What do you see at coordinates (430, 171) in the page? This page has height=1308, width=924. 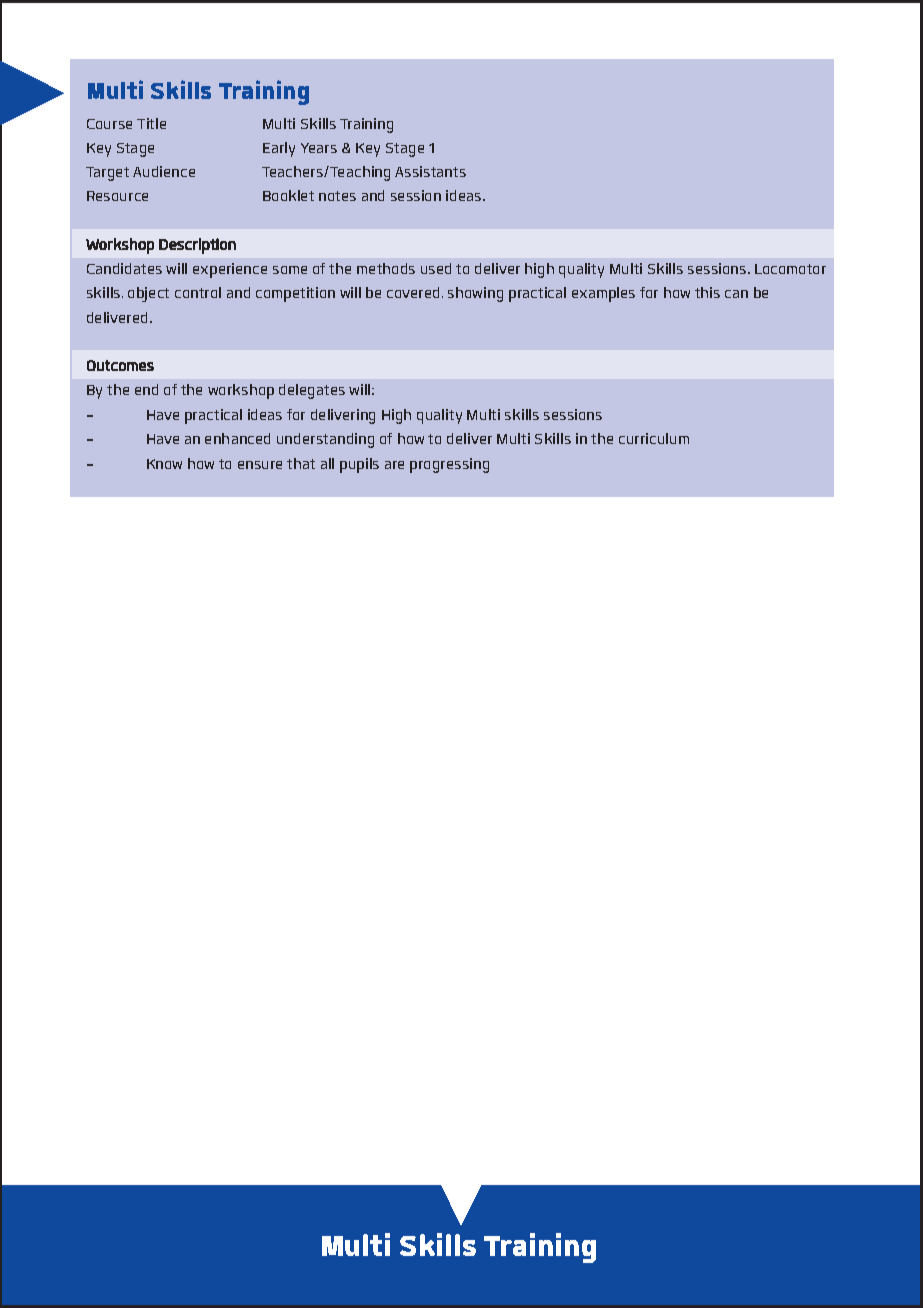 I see `Assistants` at bounding box center [430, 171].
